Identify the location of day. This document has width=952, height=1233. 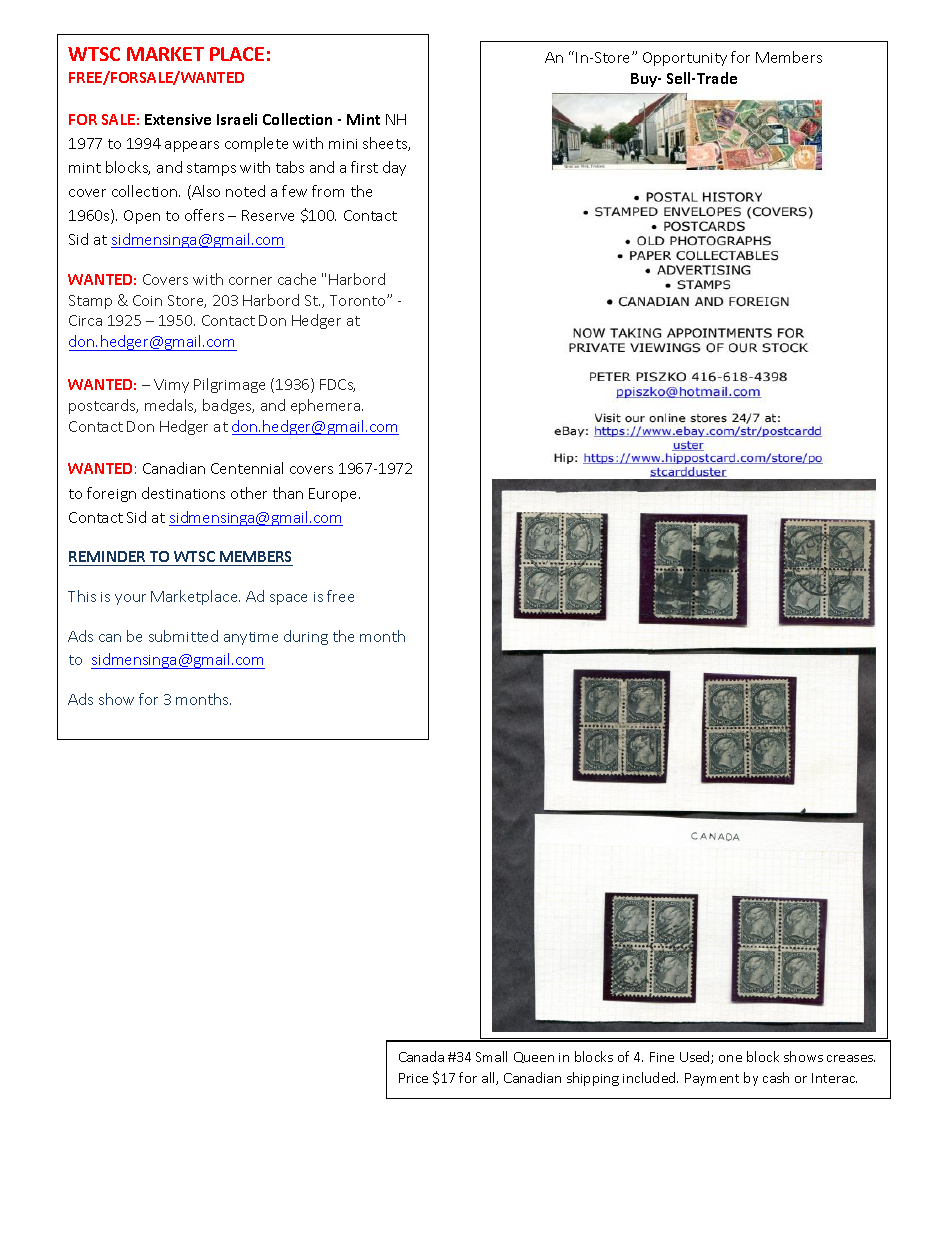
(394, 168).
